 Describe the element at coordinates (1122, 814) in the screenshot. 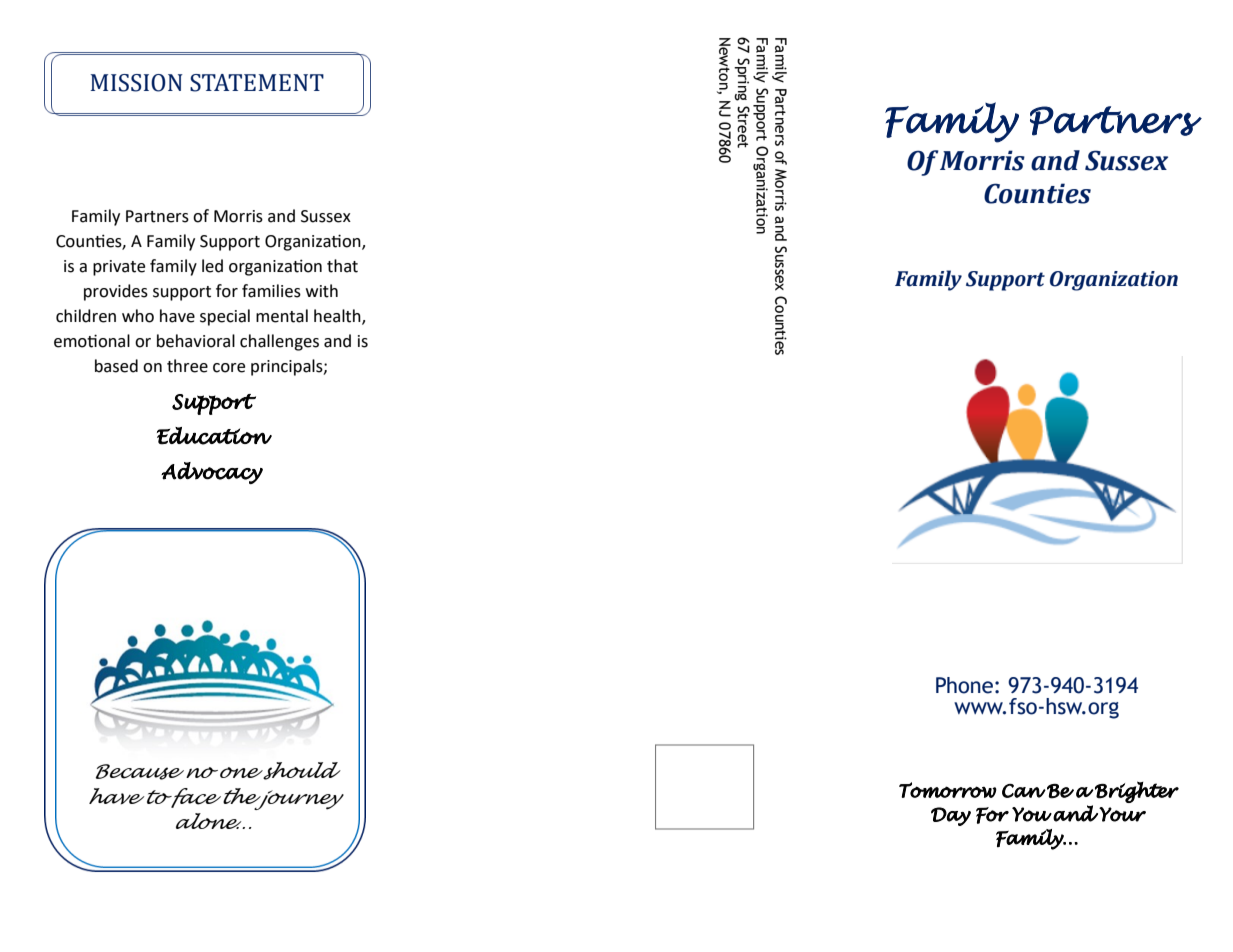

I see `Your` at that location.
